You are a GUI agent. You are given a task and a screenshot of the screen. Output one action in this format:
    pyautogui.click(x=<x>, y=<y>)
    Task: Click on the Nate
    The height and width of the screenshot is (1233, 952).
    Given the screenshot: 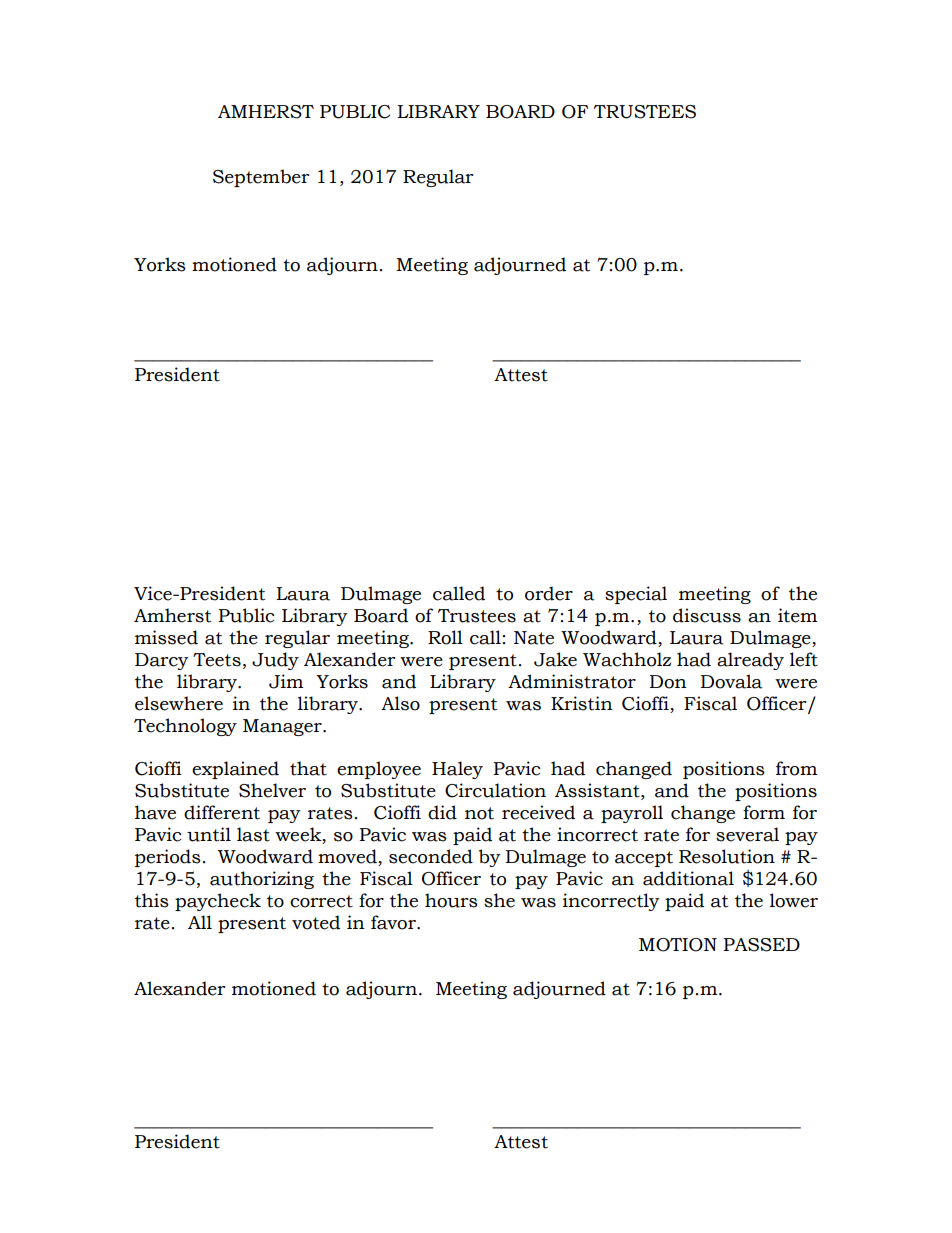 What is the action you would take?
    pyautogui.click(x=534, y=638)
